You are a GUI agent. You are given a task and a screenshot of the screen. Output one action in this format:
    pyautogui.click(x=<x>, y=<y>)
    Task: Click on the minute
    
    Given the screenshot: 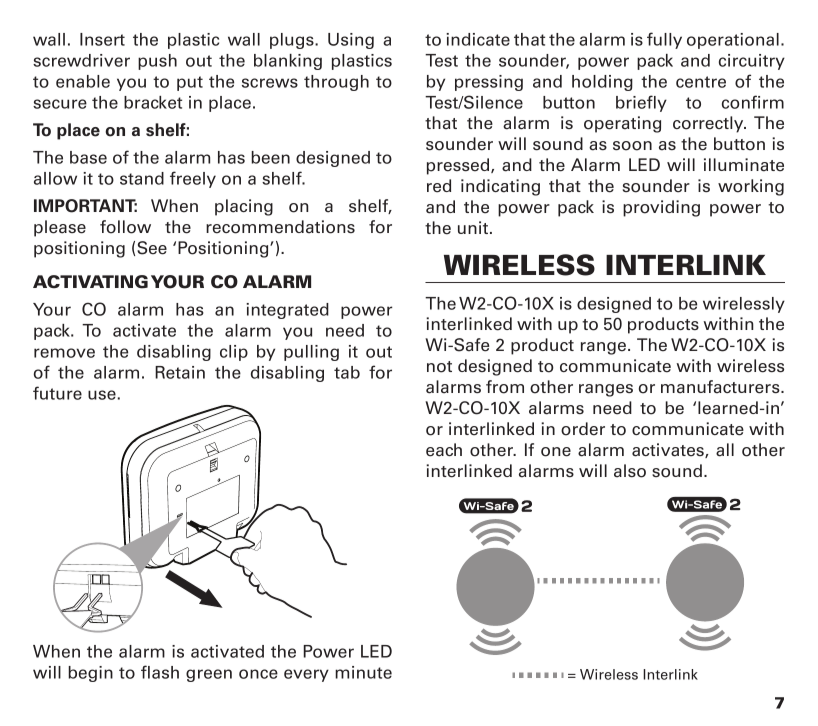 What is the action you would take?
    pyautogui.click(x=363, y=672)
